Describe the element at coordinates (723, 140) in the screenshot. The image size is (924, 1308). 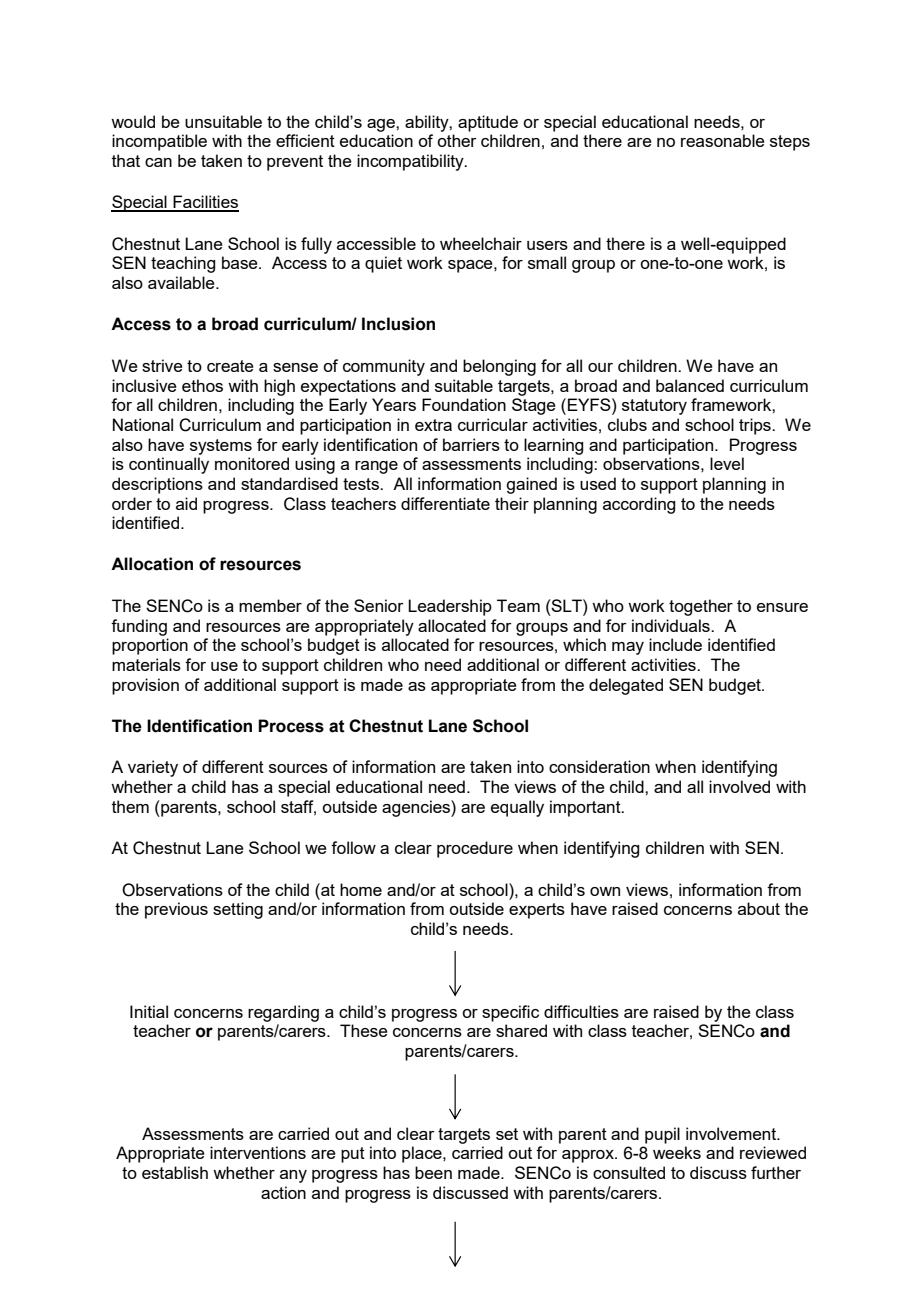
I see `reasonable` at that location.
